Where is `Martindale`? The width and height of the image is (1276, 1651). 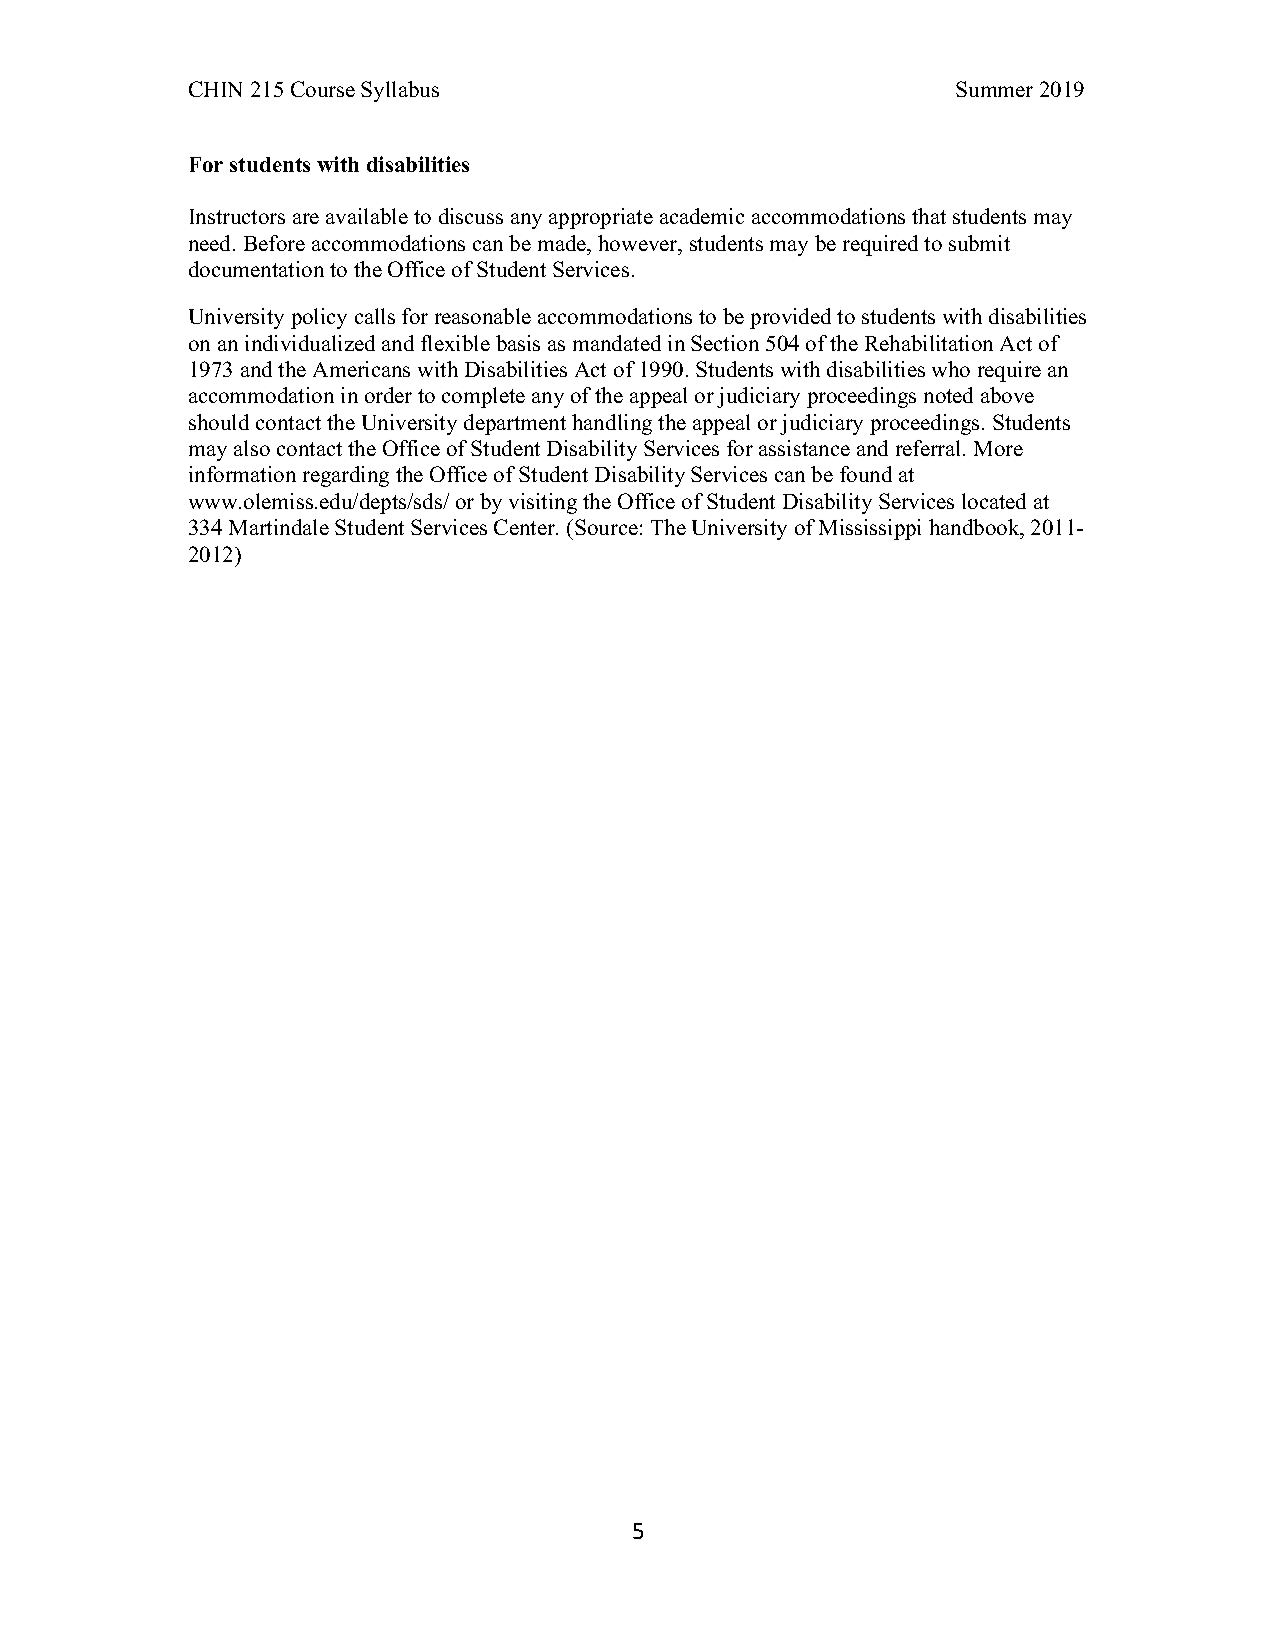 Martindale is located at coordinates (279, 527).
